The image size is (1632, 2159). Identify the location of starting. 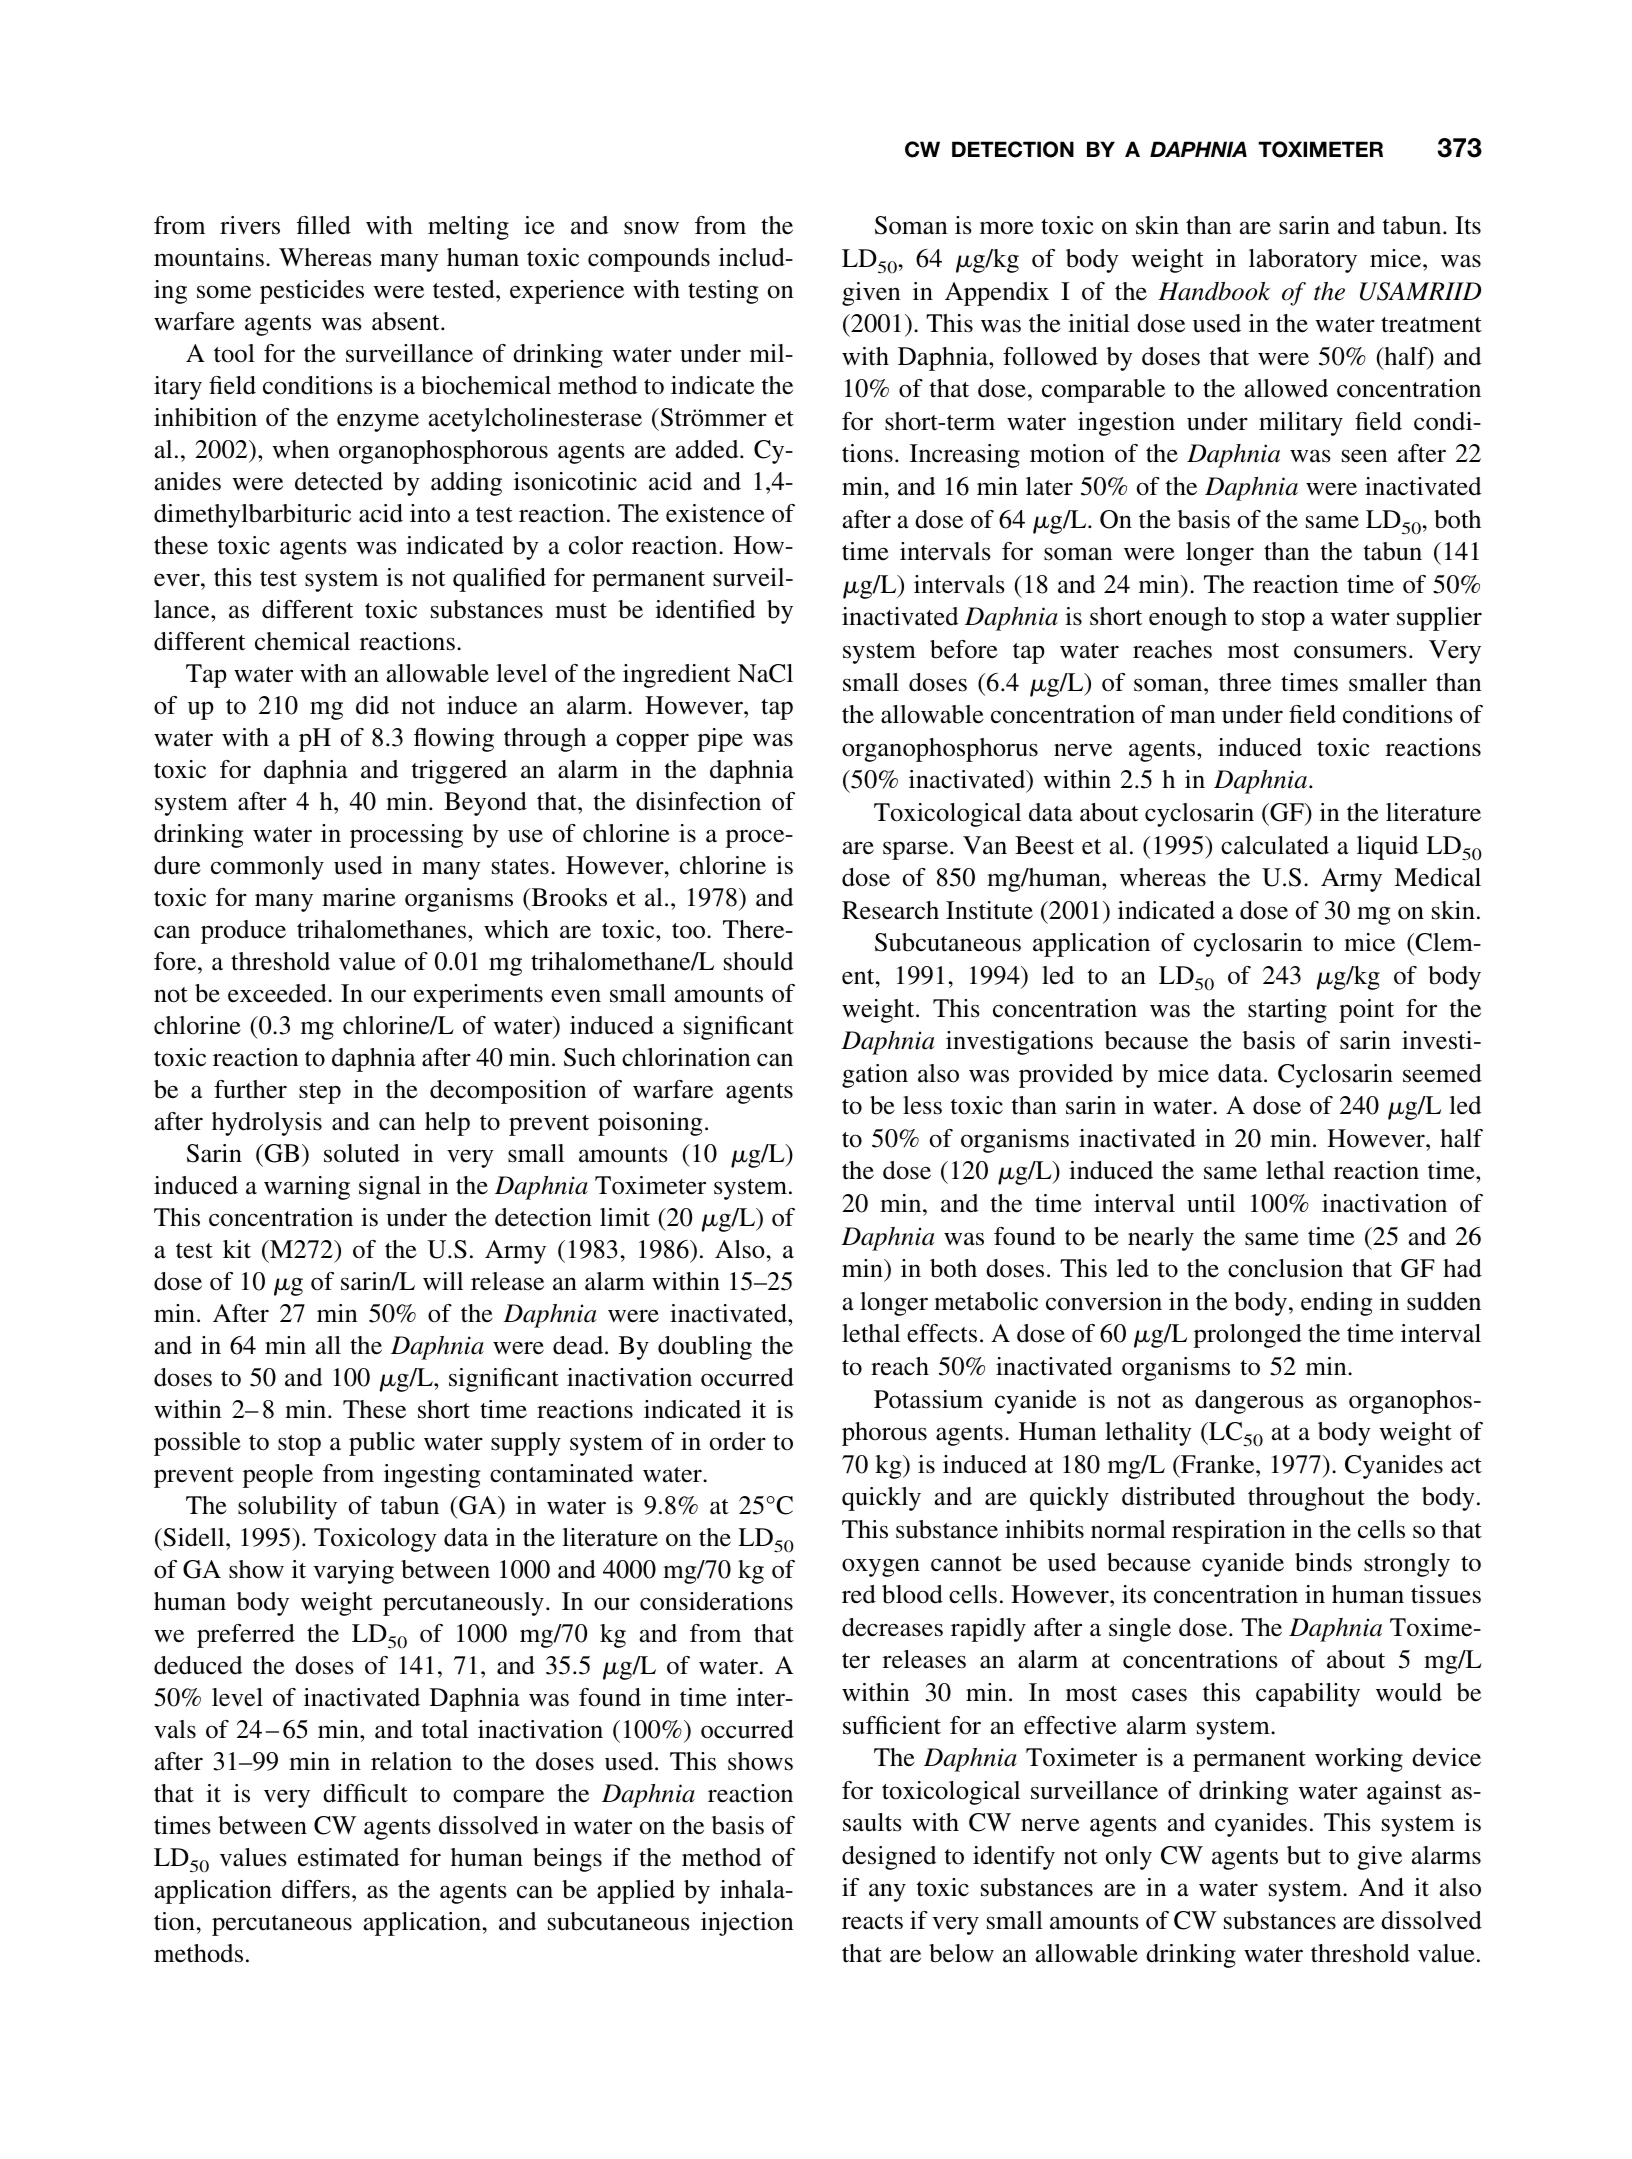
(1287, 1011).
